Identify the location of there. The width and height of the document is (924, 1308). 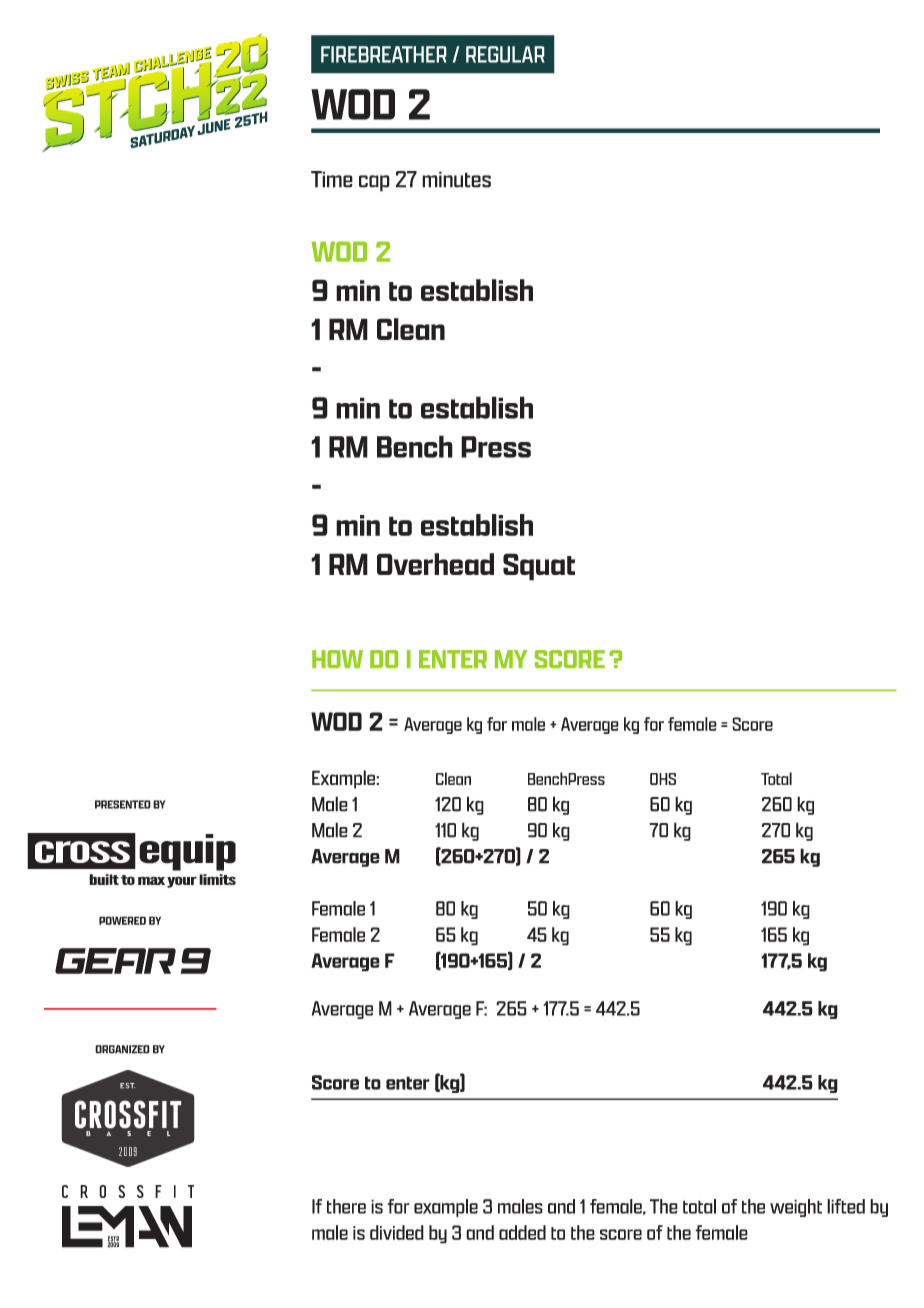
(346, 1206).
